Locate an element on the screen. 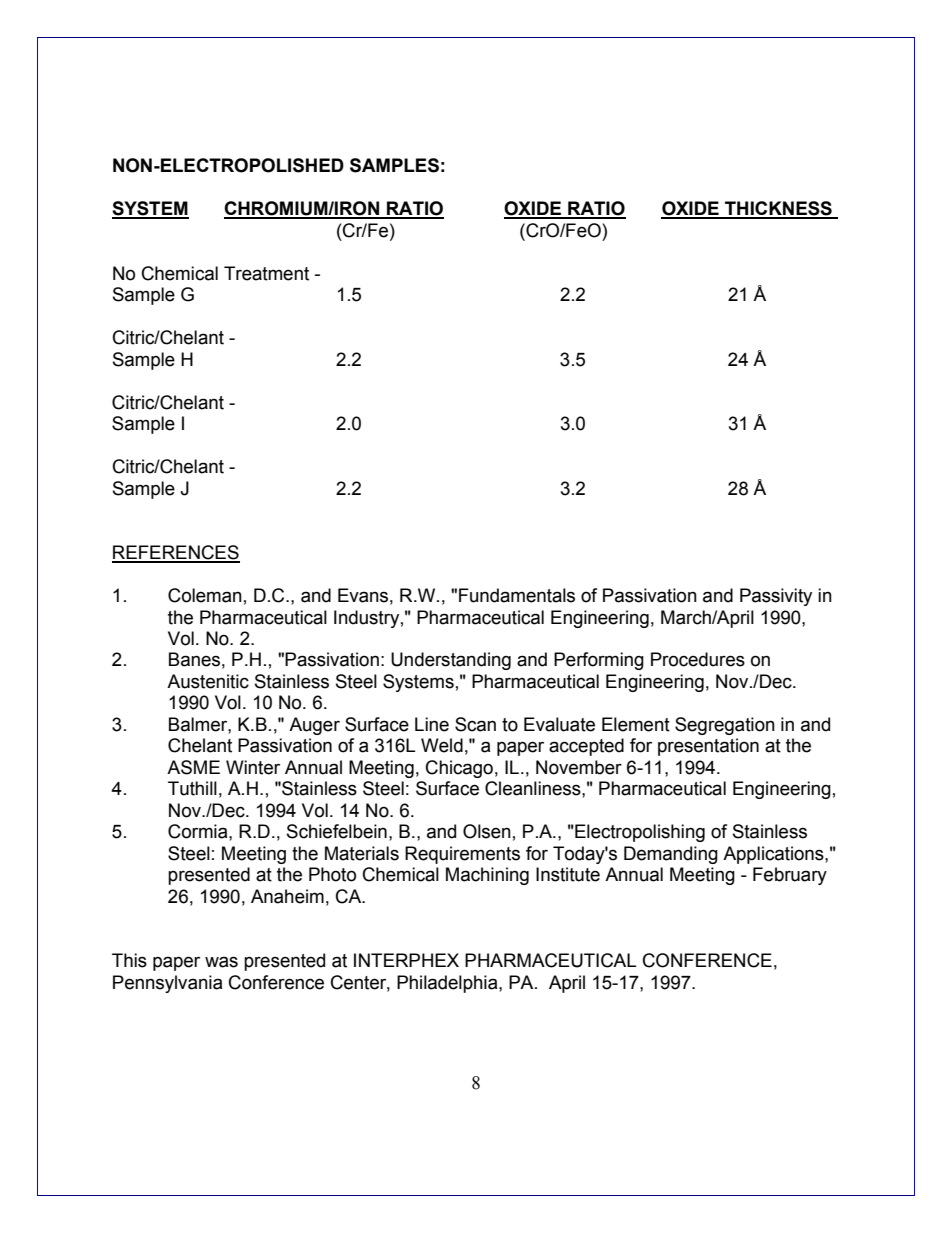  Passivity is located at coordinates (776, 597).
